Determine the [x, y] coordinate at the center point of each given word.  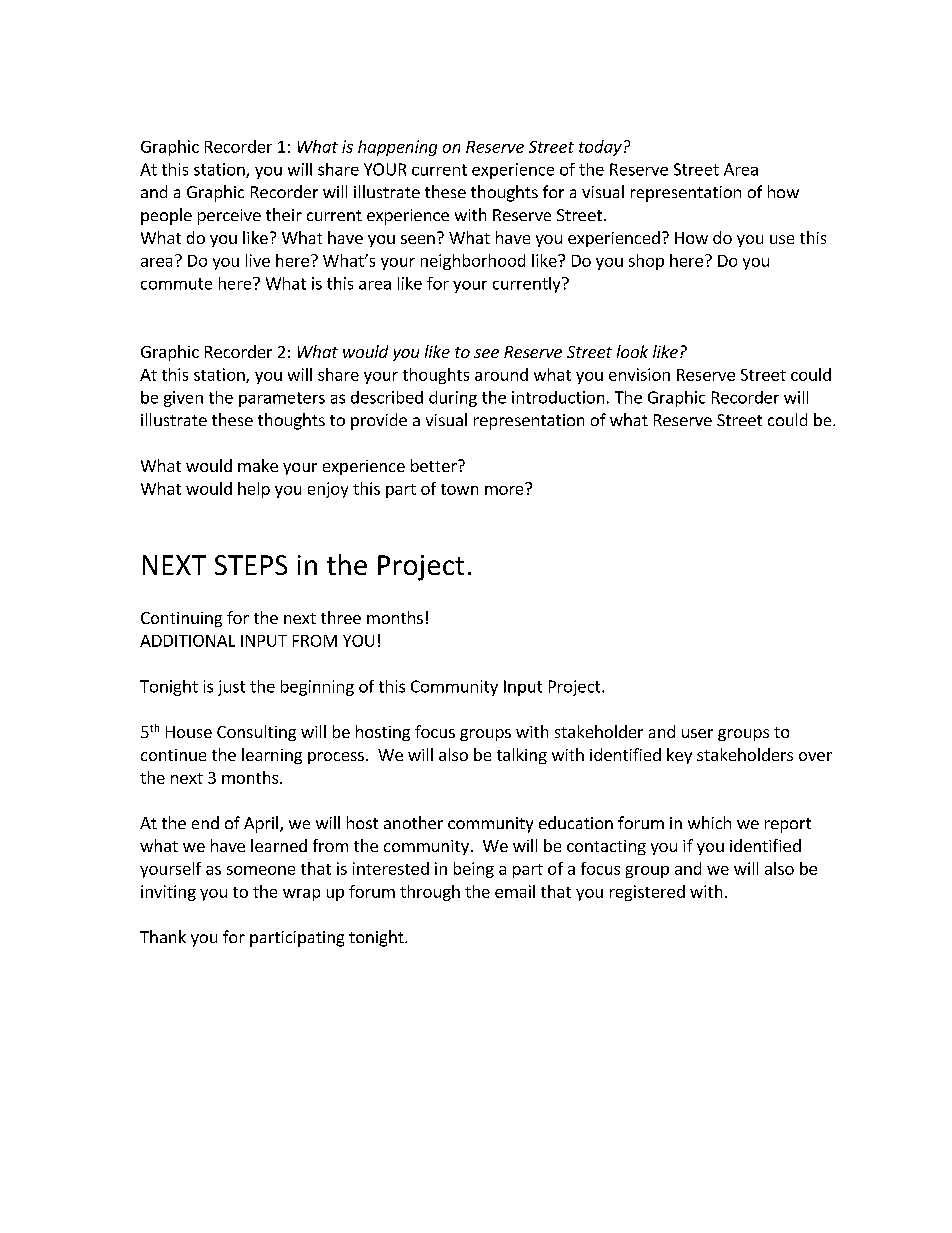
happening [397, 148]
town [459, 489]
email [515, 891]
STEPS [251, 565]
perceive [229, 217]
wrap [301, 895]
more [505, 489]
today [600, 148]
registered [647, 893]
